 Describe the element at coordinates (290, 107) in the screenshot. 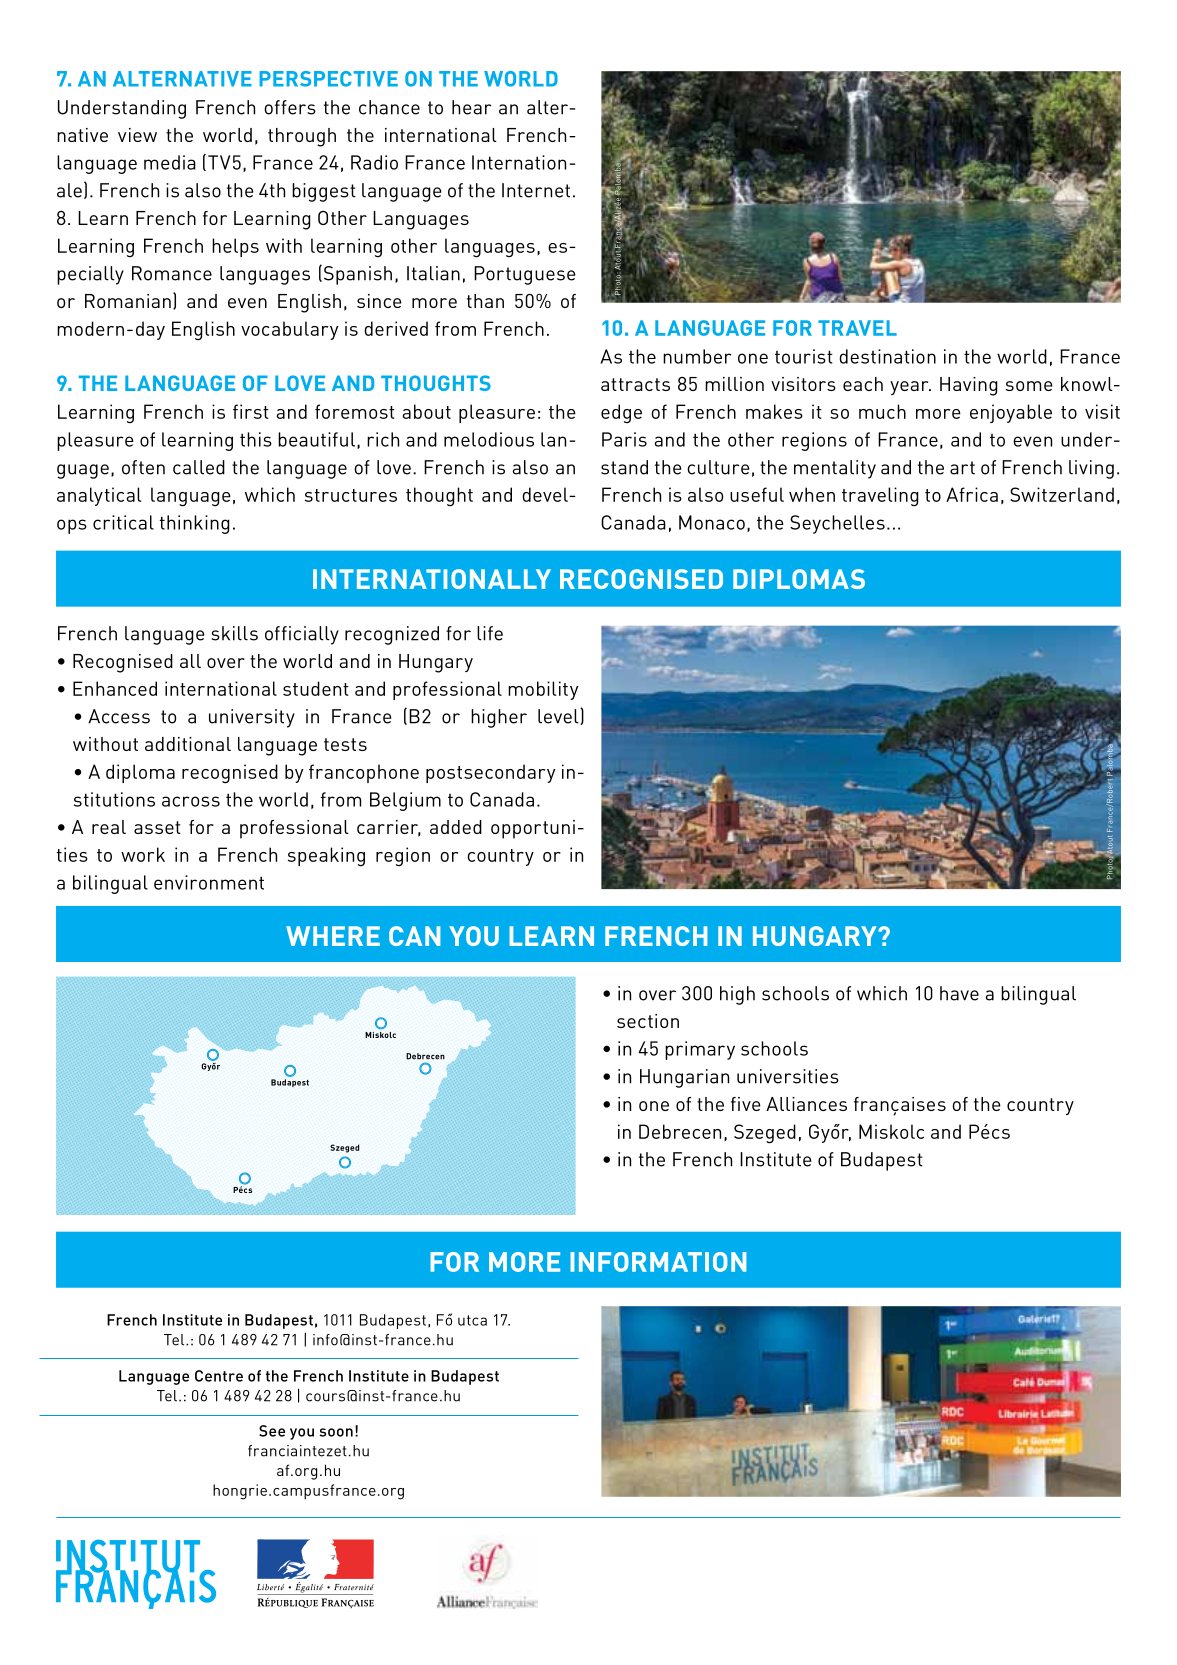

I see `offers` at that location.
